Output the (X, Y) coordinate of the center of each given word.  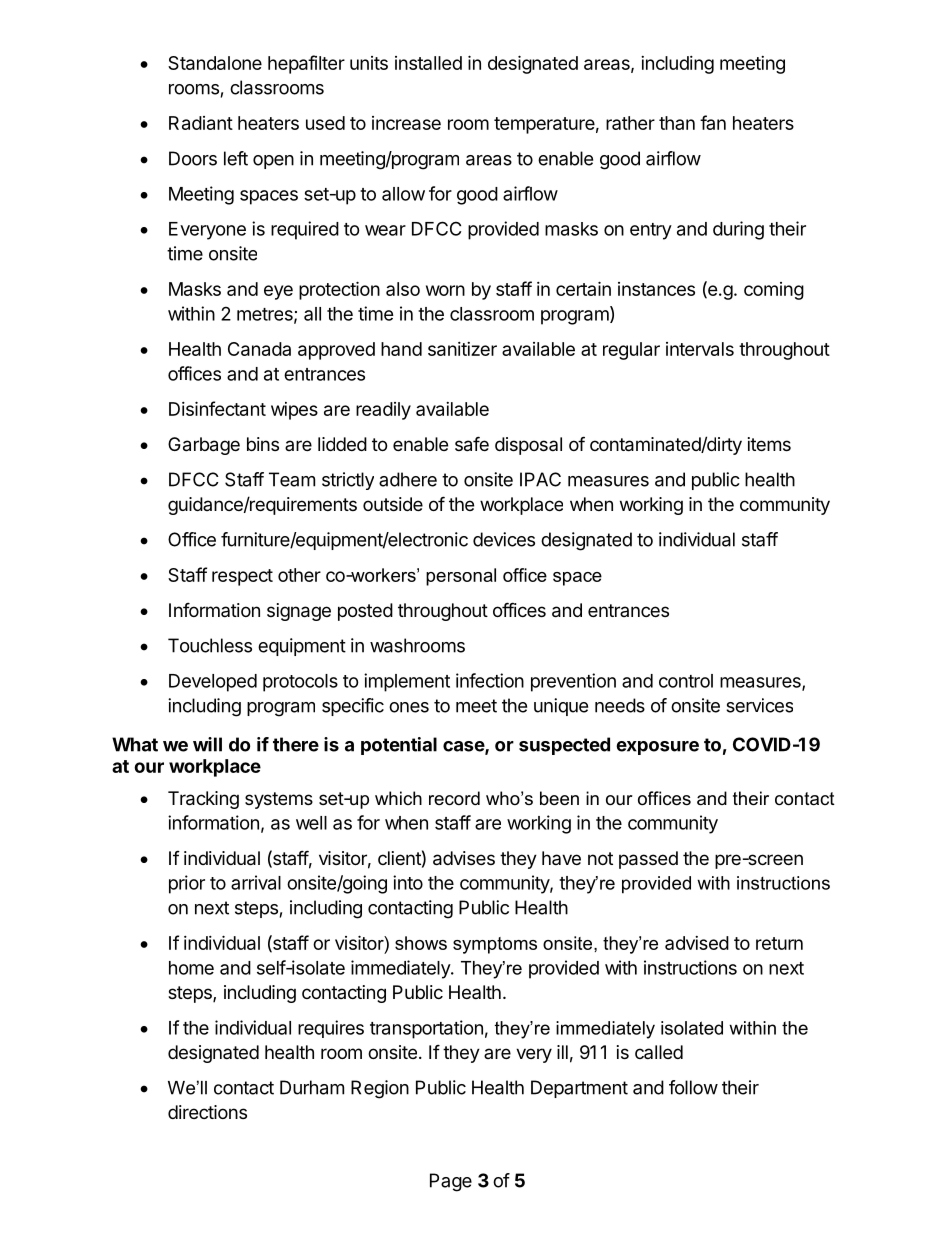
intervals (700, 349)
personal (461, 577)
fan (713, 122)
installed (428, 63)
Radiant (201, 123)
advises (464, 858)
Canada (259, 349)
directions (207, 1112)
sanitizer (462, 349)
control (686, 681)
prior (187, 884)
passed (648, 860)
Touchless (210, 645)
